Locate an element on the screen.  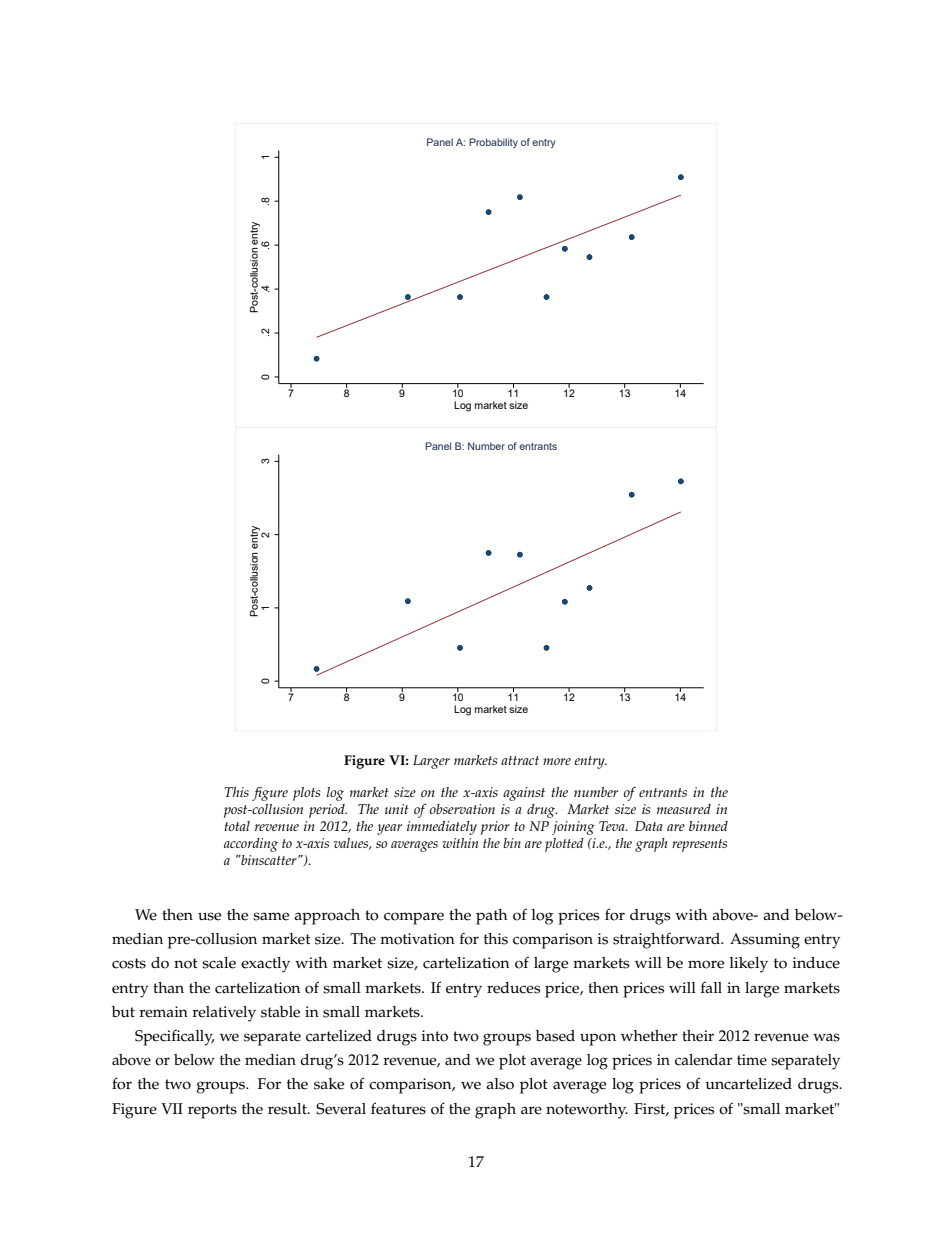
total is located at coordinates (237, 826).
